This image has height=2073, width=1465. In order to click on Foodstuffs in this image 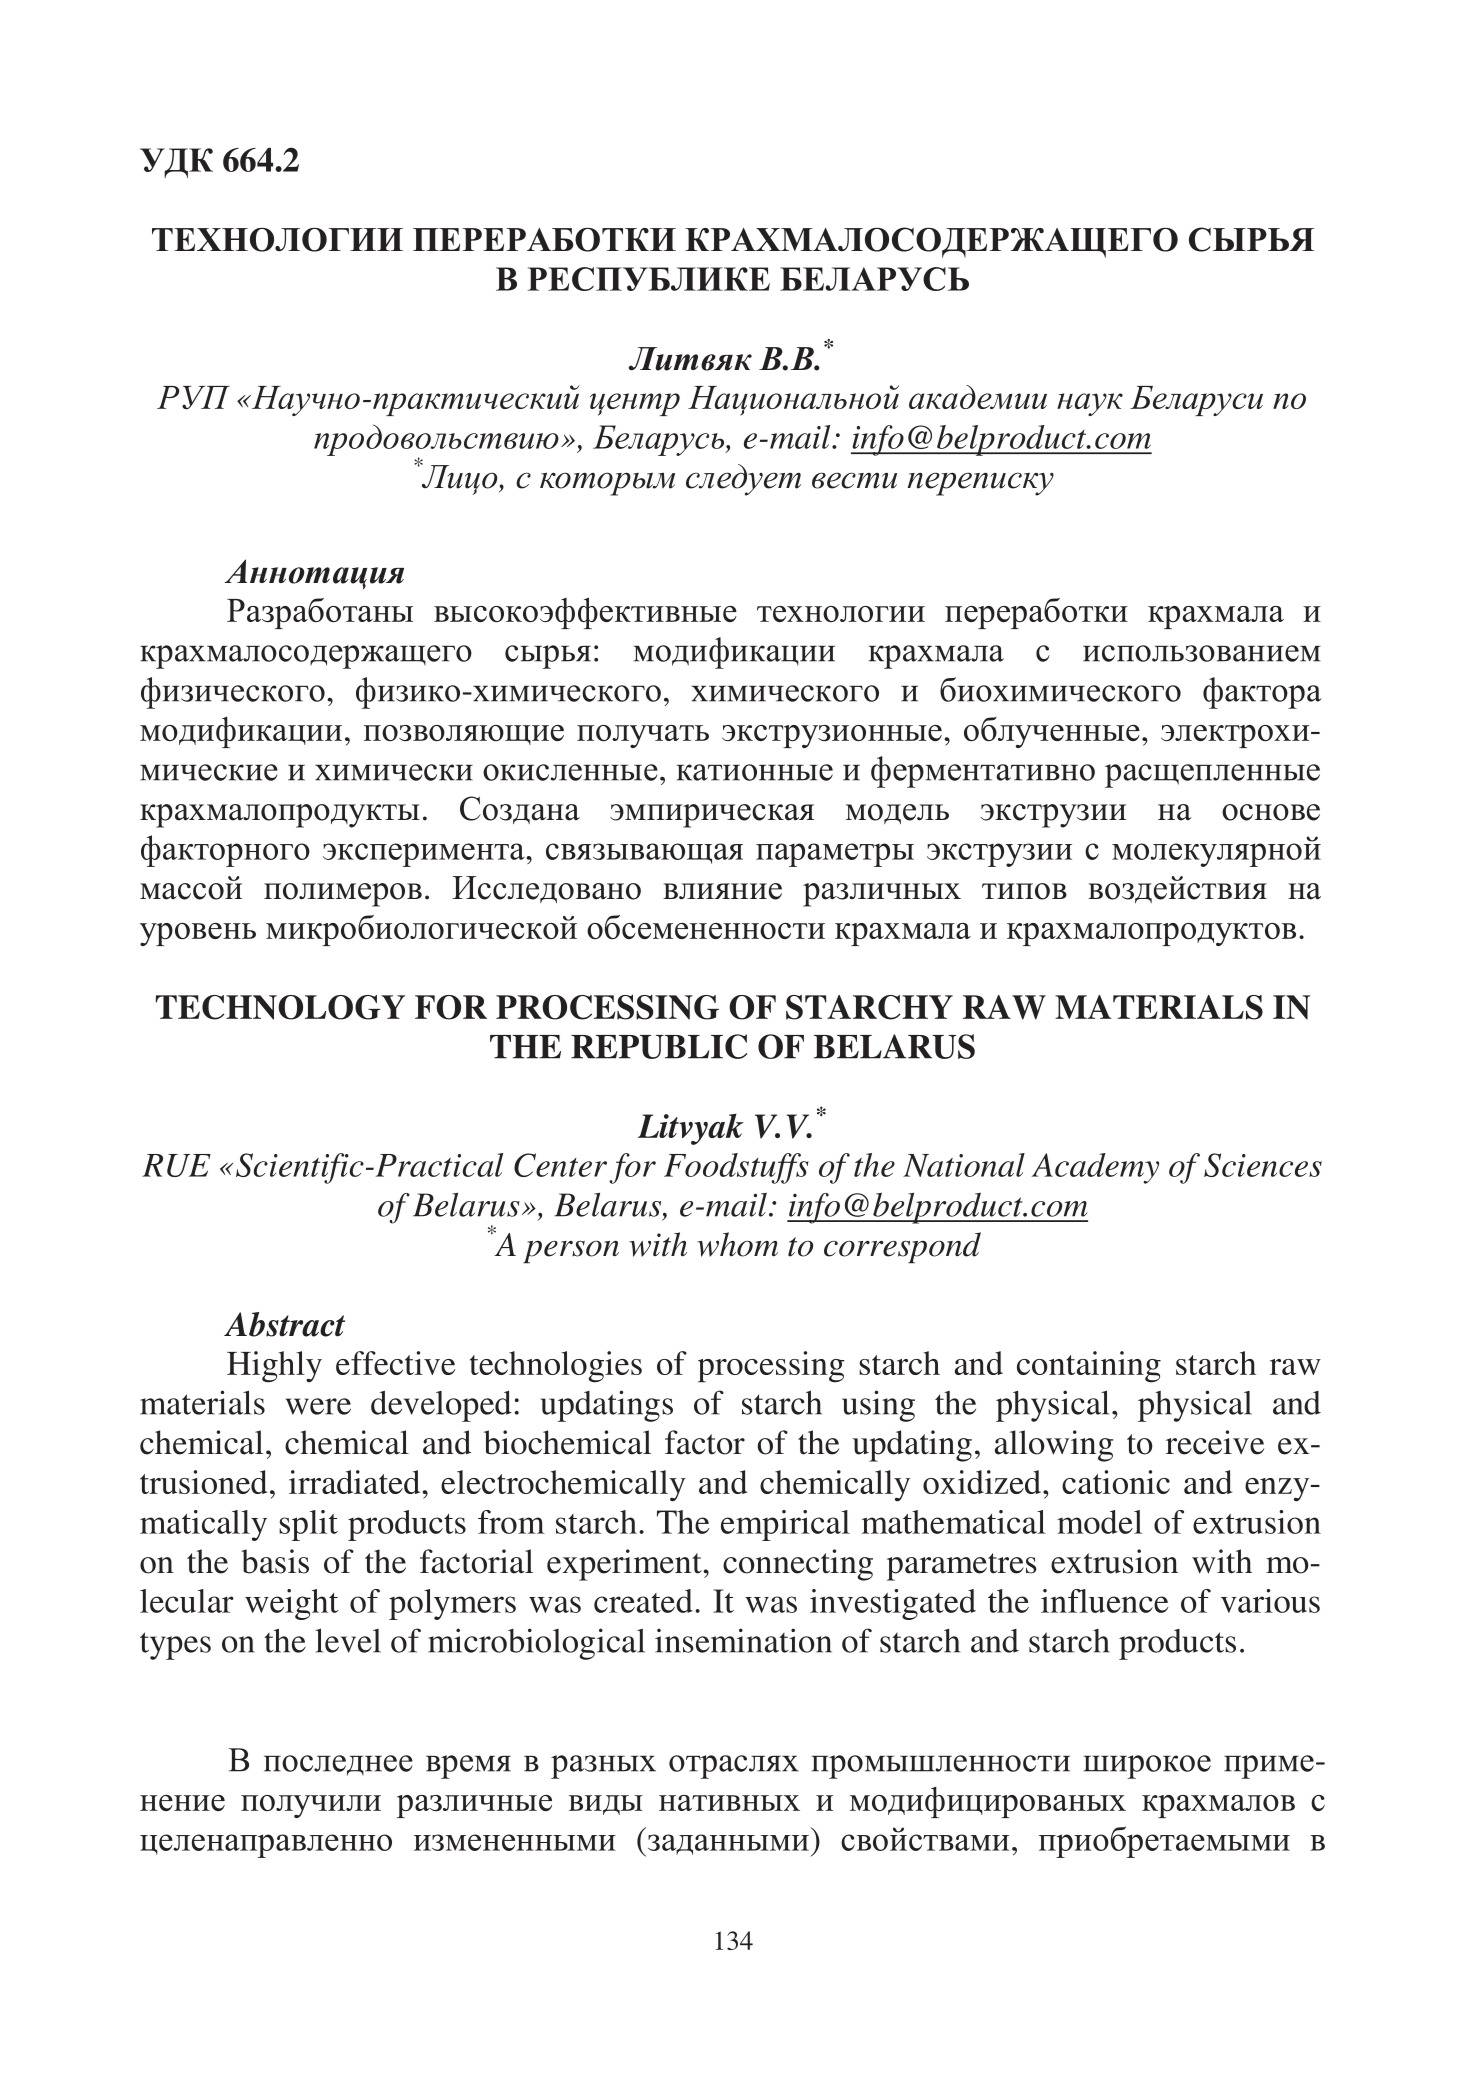, I will do `click(736, 1168)`.
